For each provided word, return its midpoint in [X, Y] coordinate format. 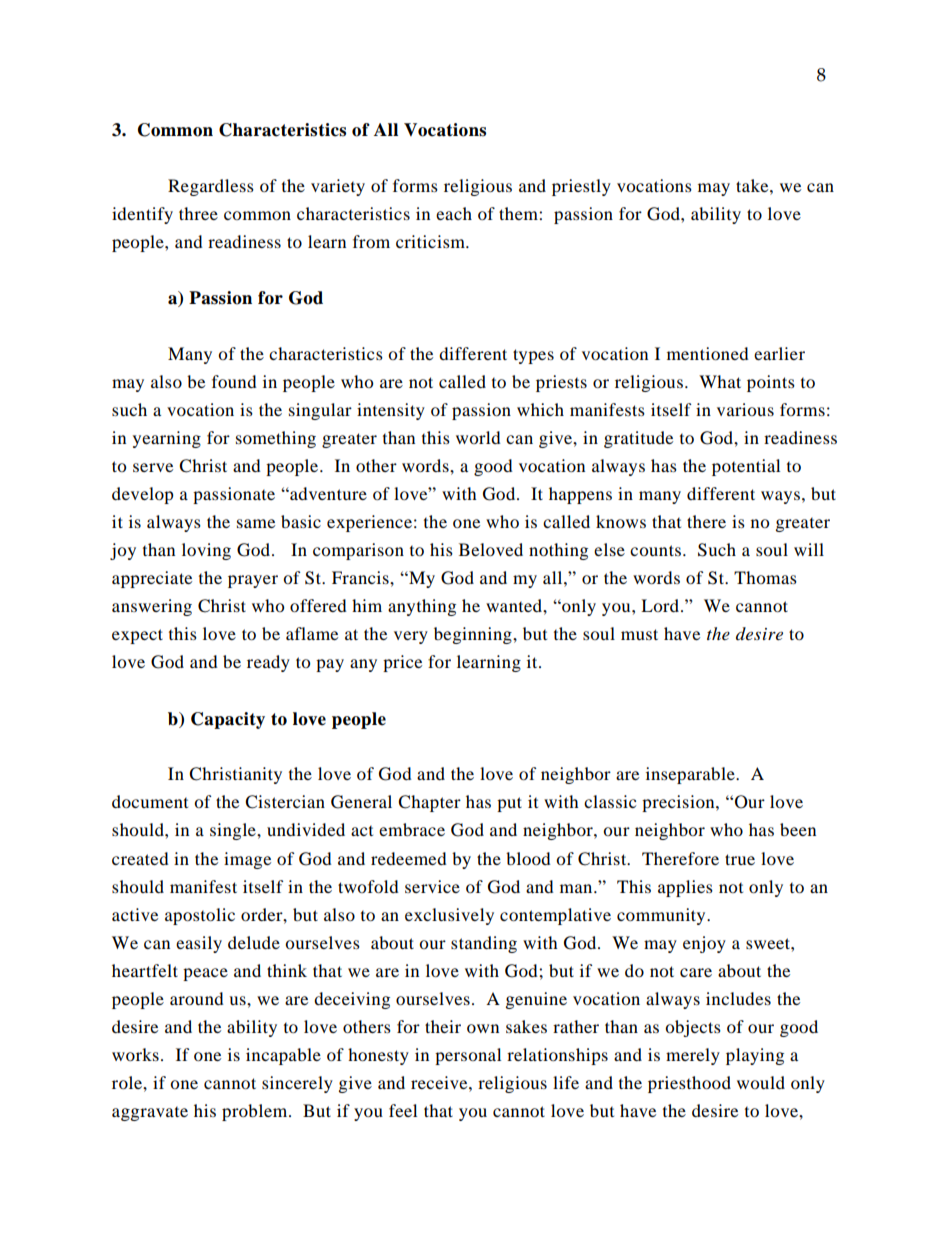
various [745, 409]
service [432, 886]
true [740, 859]
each [454, 213]
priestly [581, 187]
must [639, 634]
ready [268, 663]
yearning [167, 439]
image [247, 860]
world [478, 437]
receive [440, 1082]
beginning [474, 635]
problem [256, 1112]
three [198, 213]
